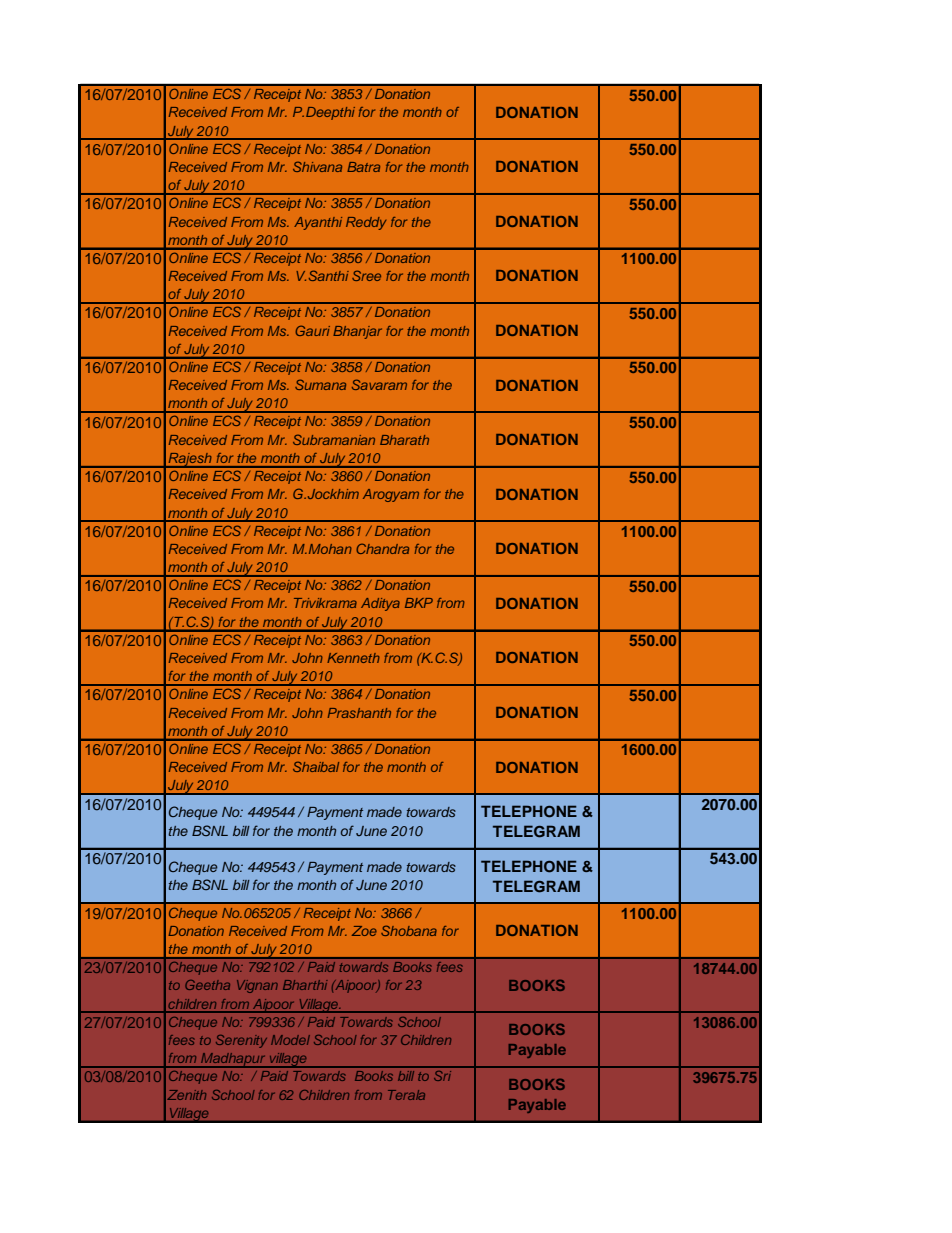 This screenshot has width=952, height=1233. I want to click on BKP, so click(419, 603).
